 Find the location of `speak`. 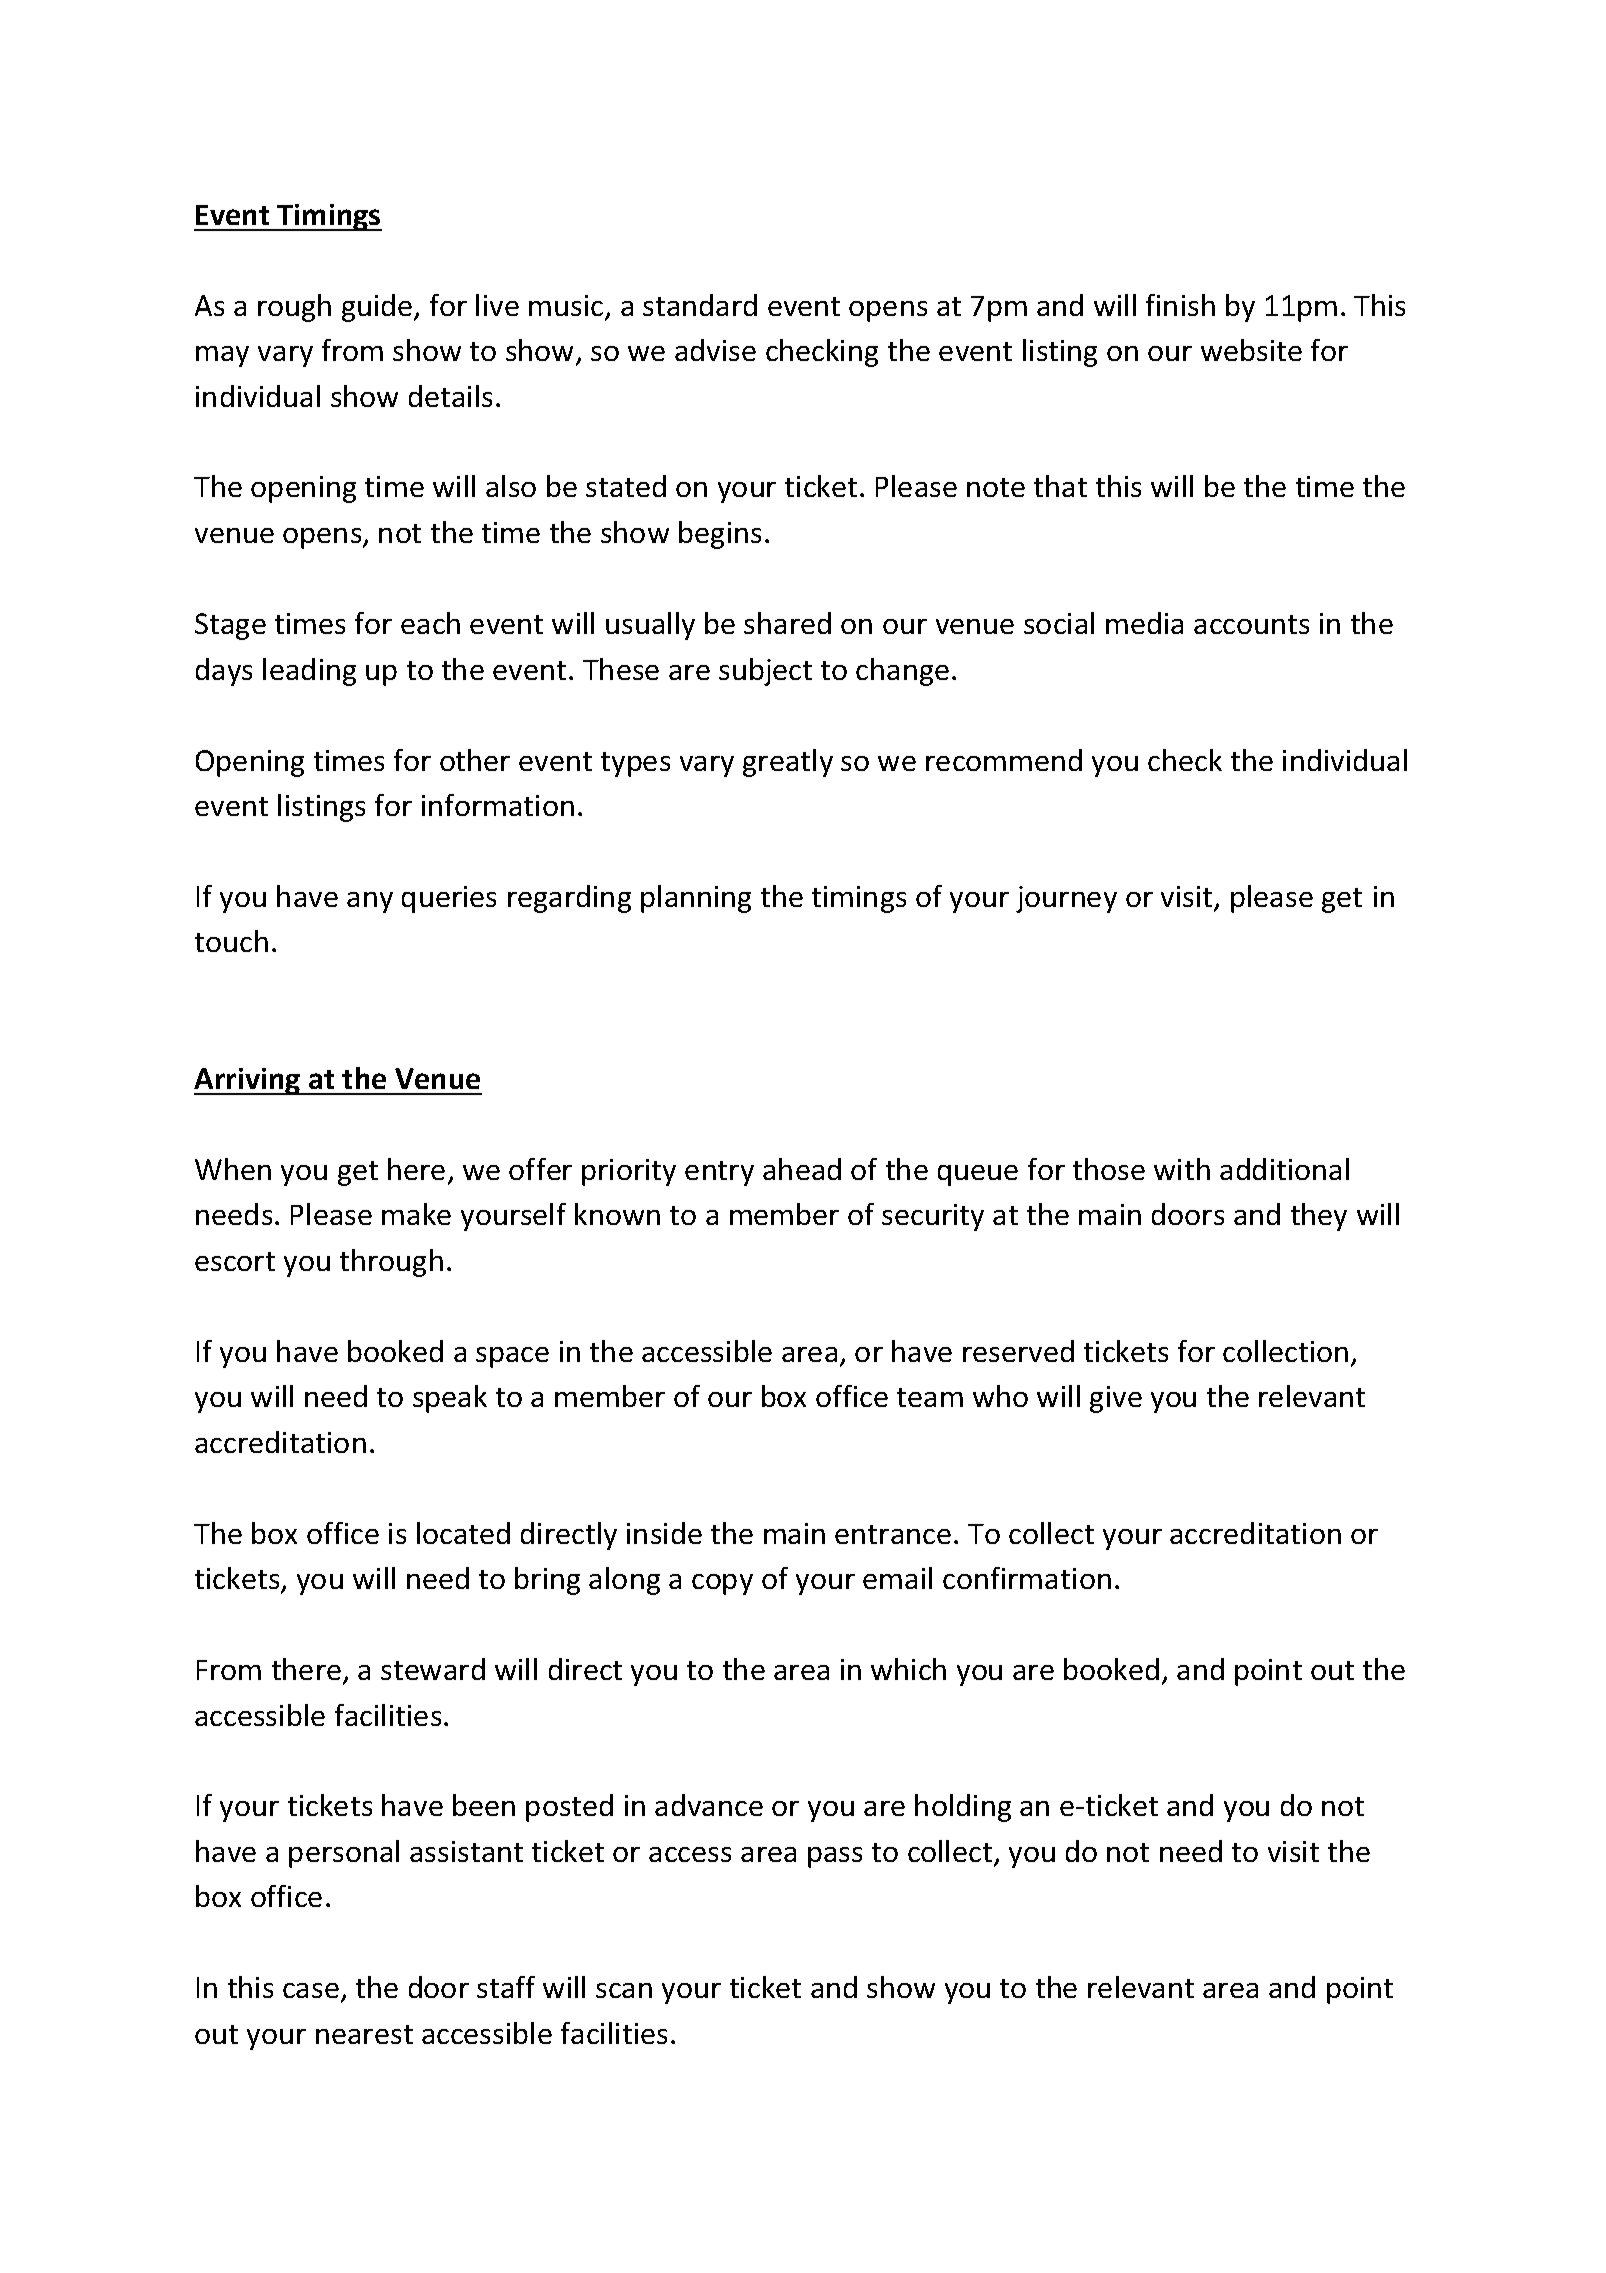

speak is located at coordinates (450, 1399).
